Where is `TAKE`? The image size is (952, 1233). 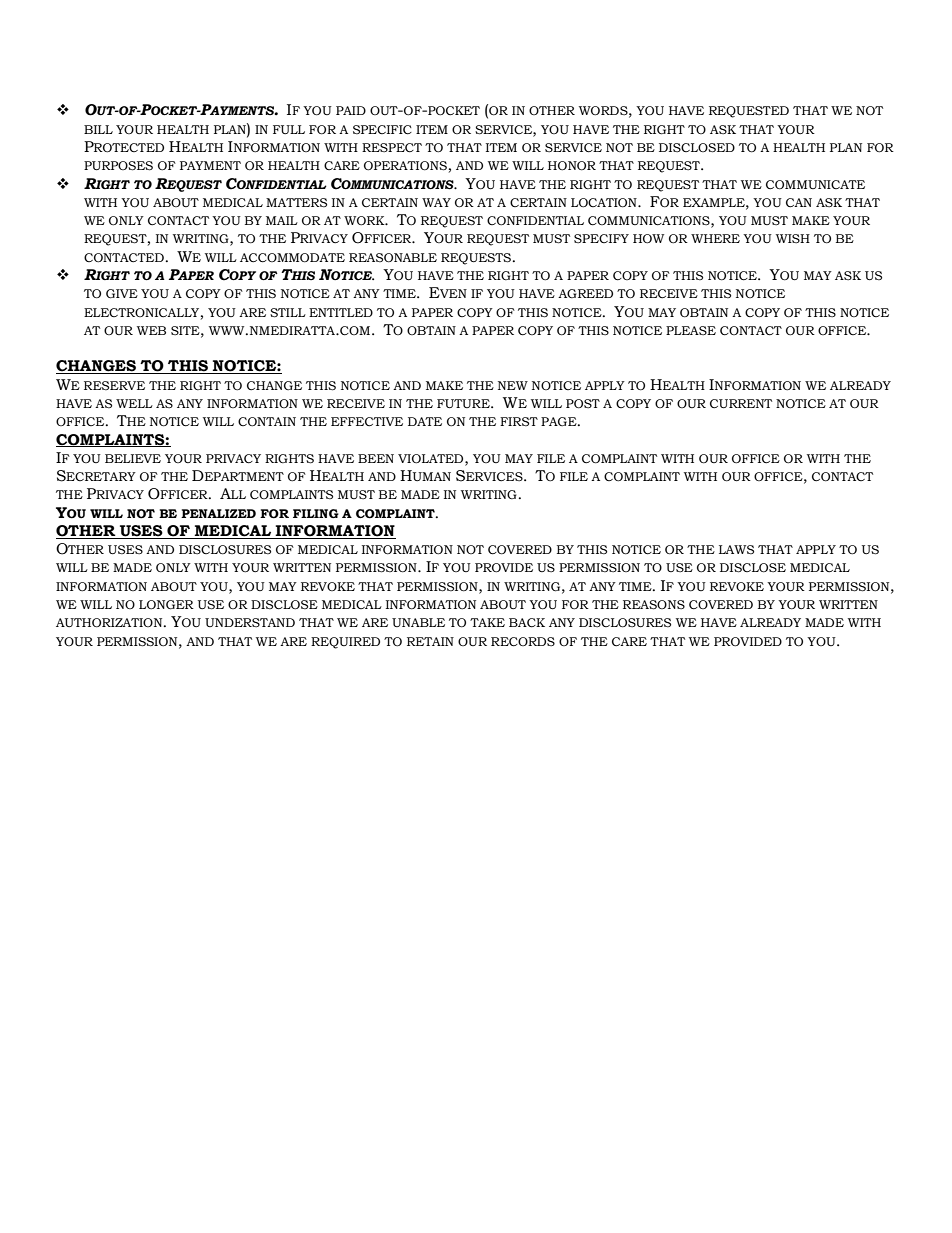 TAKE is located at coordinates (487, 622).
